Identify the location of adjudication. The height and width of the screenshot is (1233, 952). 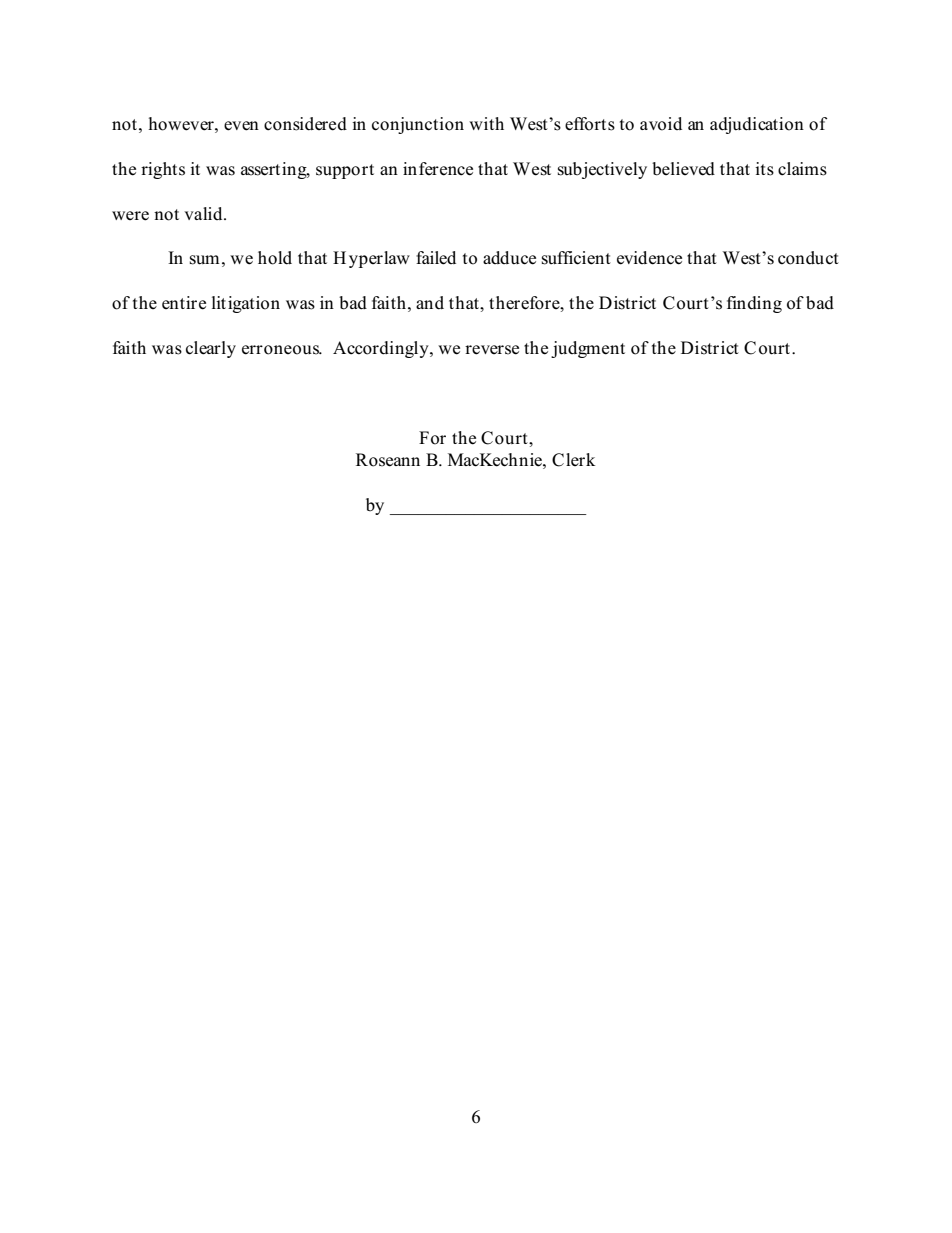
(757, 125).
